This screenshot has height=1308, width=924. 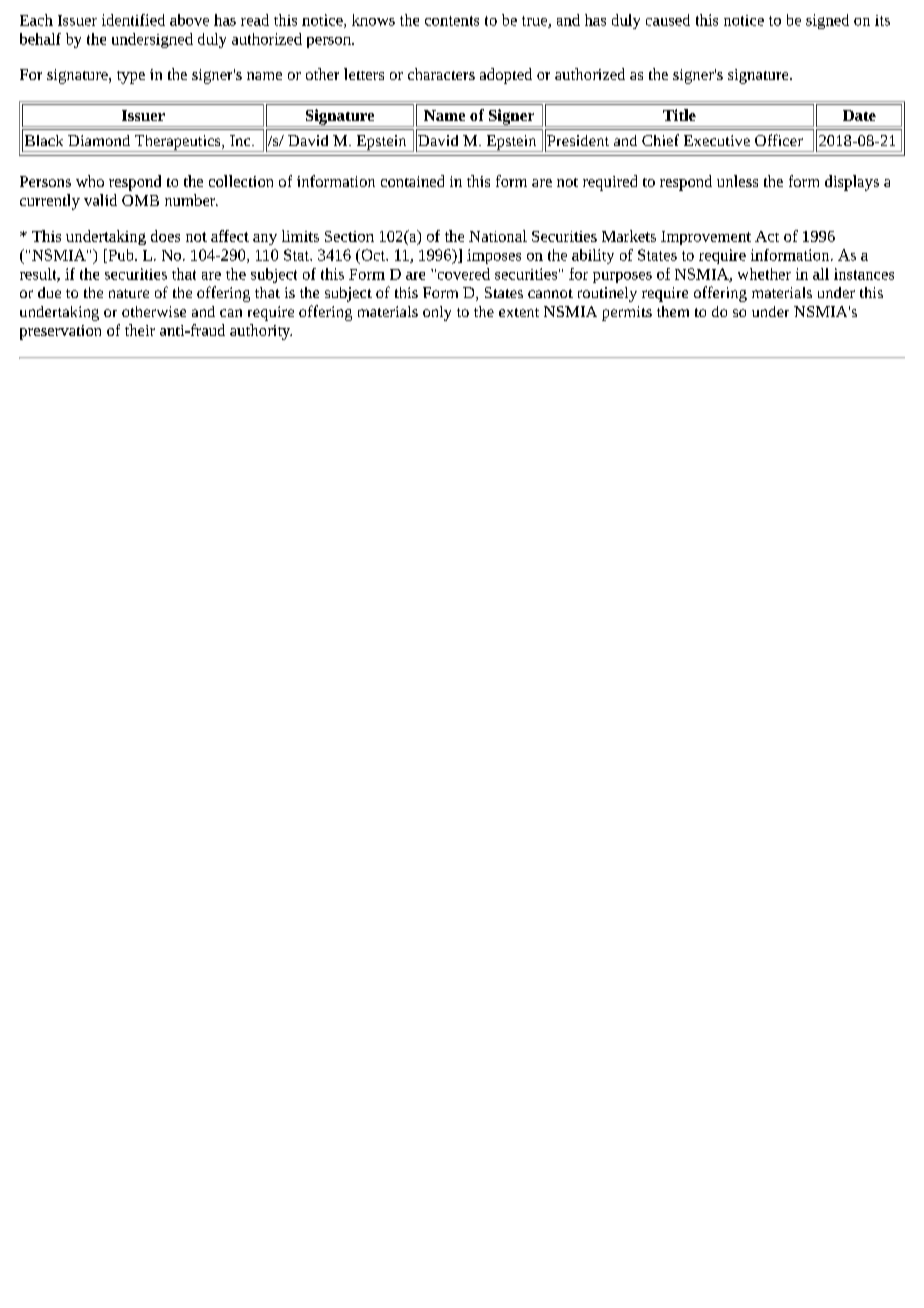 I want to click on contents, so click(x=452, y=21).
